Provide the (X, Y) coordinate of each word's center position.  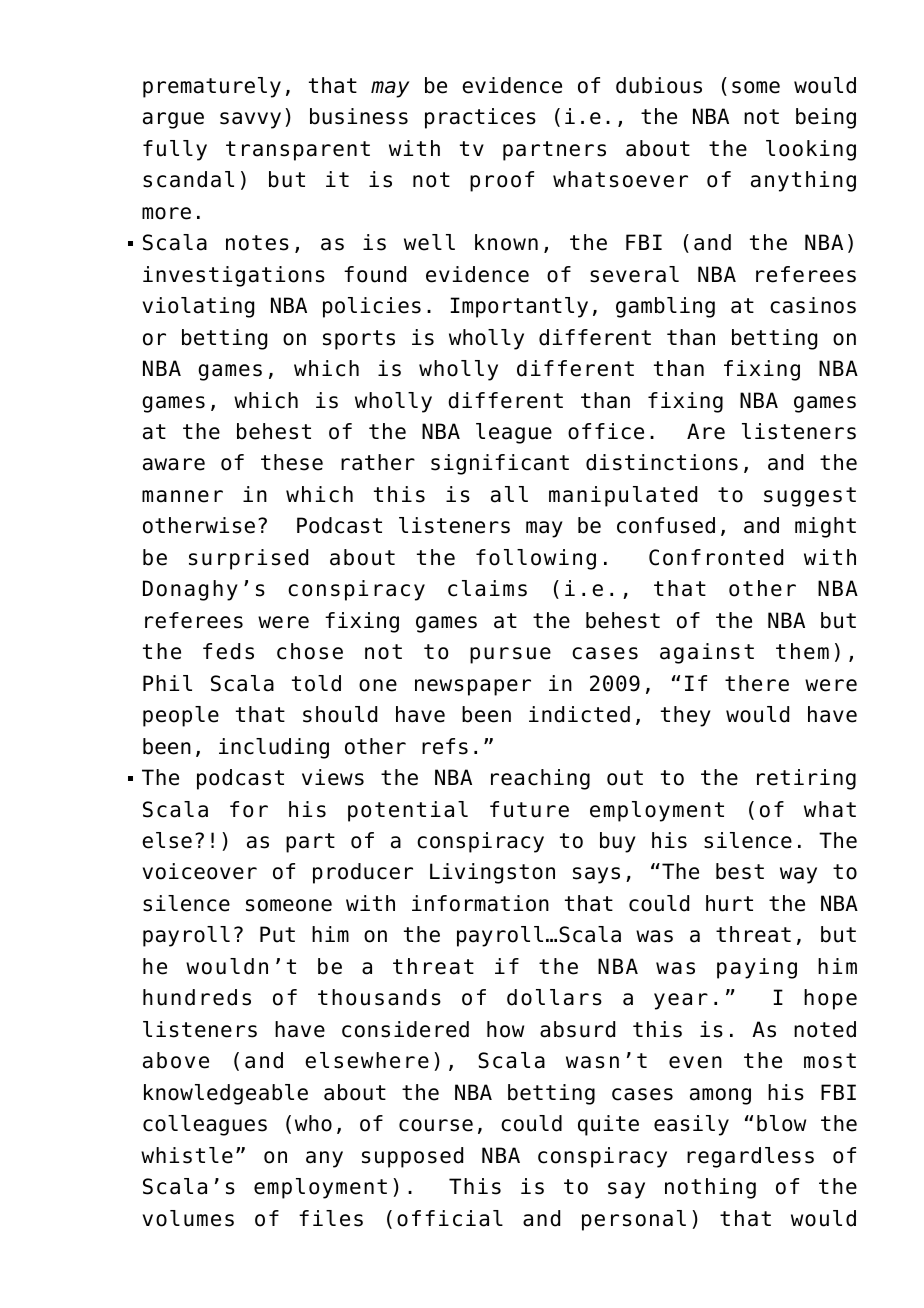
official (450, 1218)
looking (811, 150)
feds (228, 651)
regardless (750, 1157)
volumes (188, 1218)
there (757, 683)
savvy (250, 120)
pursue (510, 655)
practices (480, 118)
